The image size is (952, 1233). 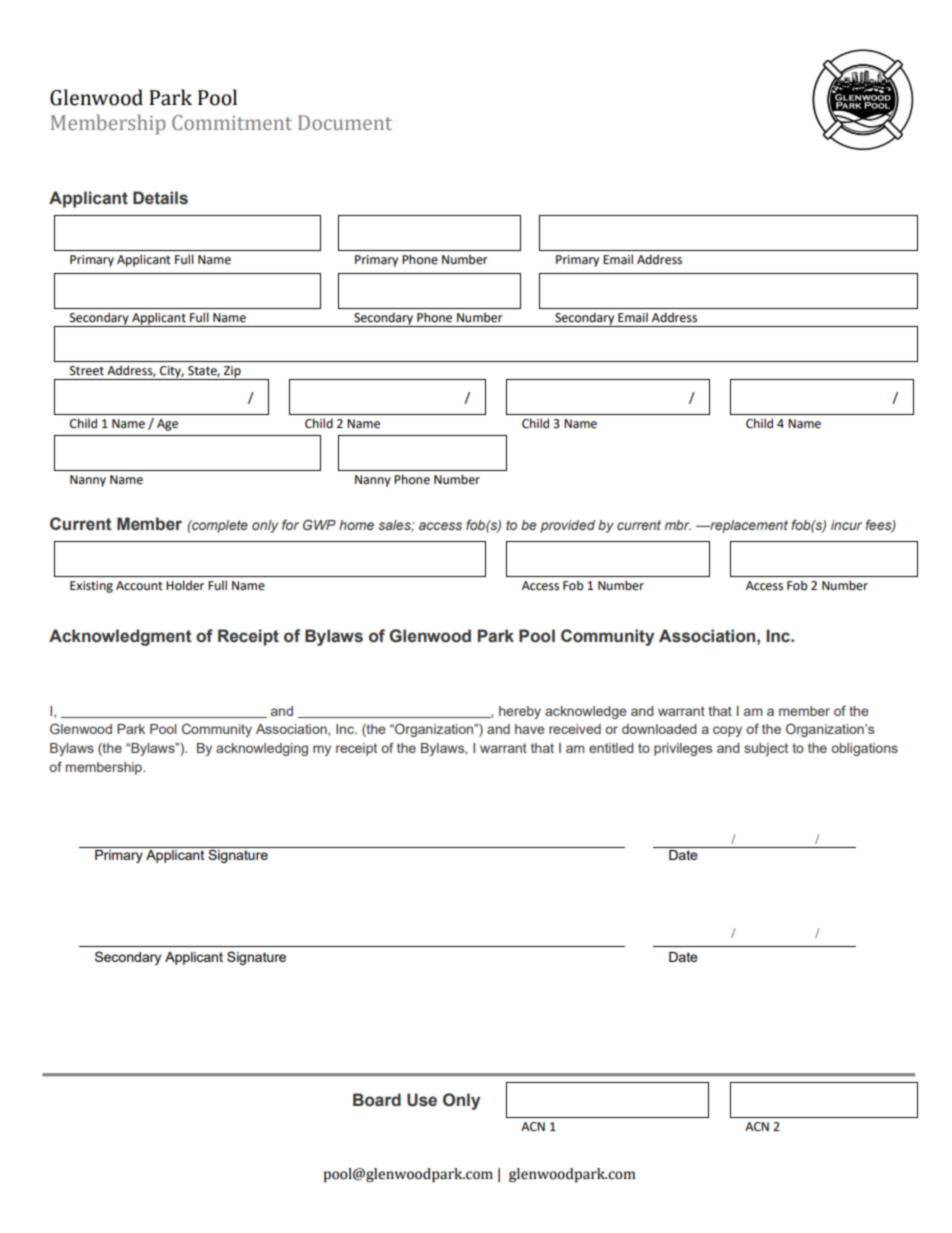 What do you see at coordinates (422, 1100) in the page?
I see `Use` at bounding box center [422, 1100].
